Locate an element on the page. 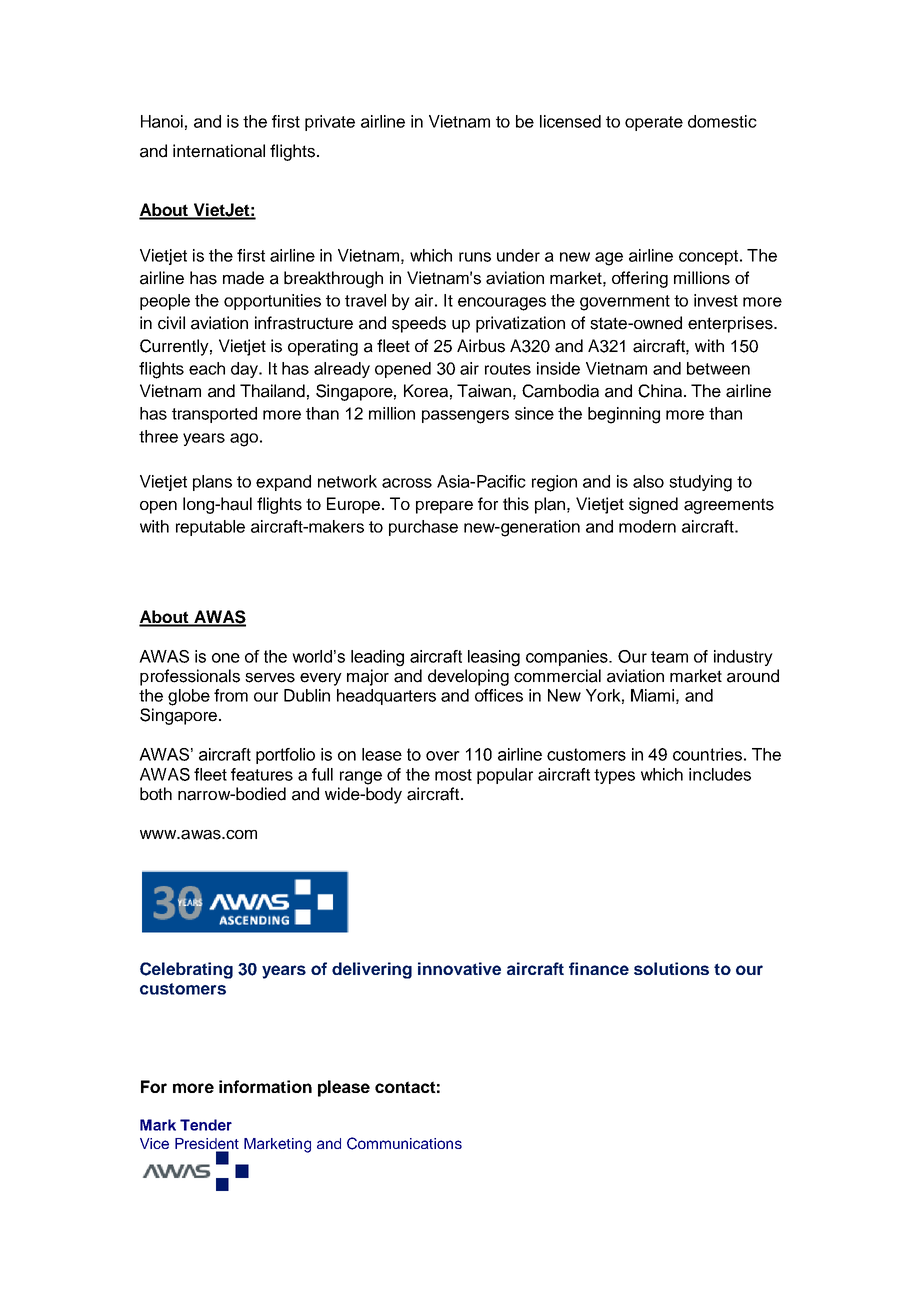 The height and width of the page is (1308, 924). Tender is located at coordinates (206, 1125).
